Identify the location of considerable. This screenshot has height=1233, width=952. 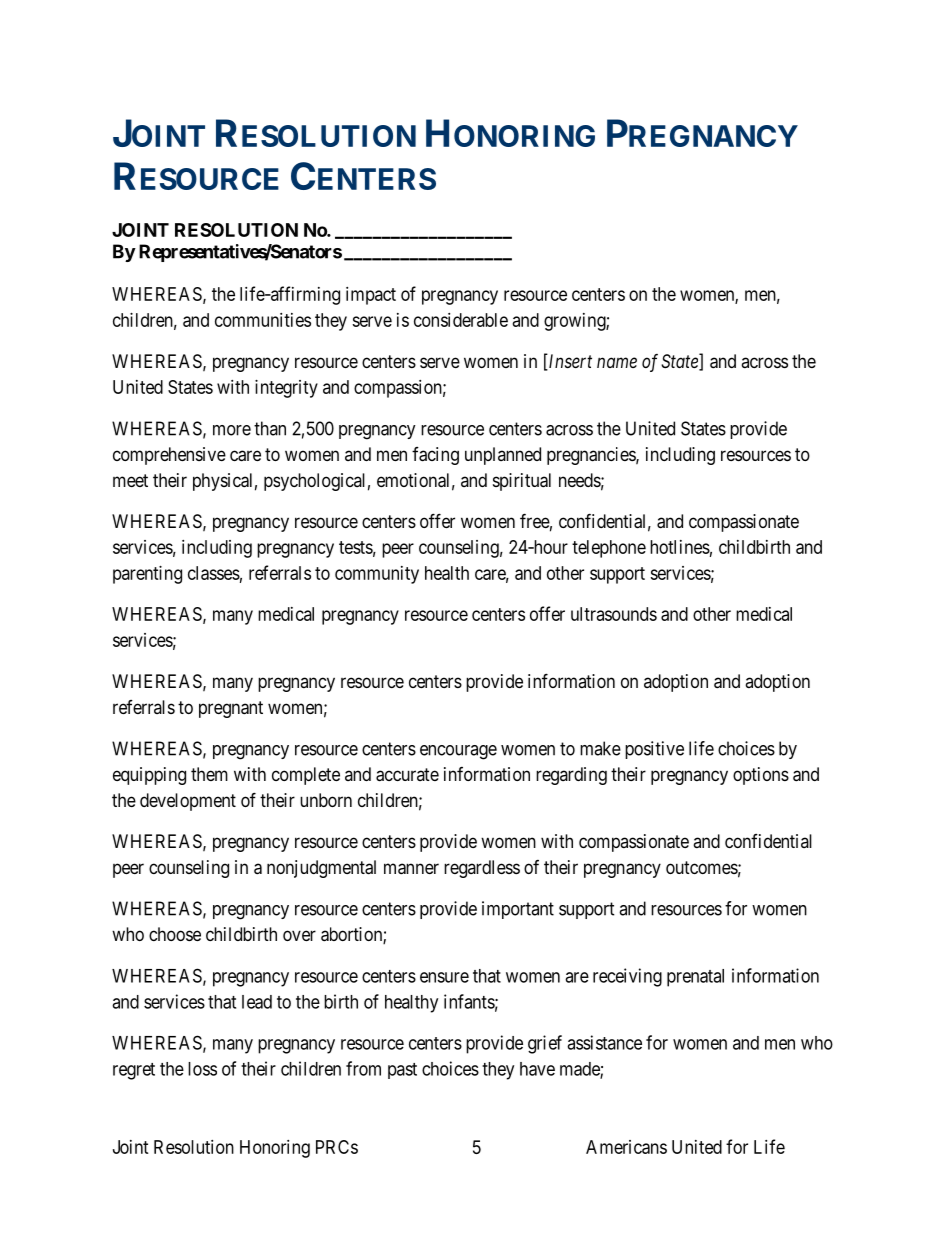
(461, 320).
